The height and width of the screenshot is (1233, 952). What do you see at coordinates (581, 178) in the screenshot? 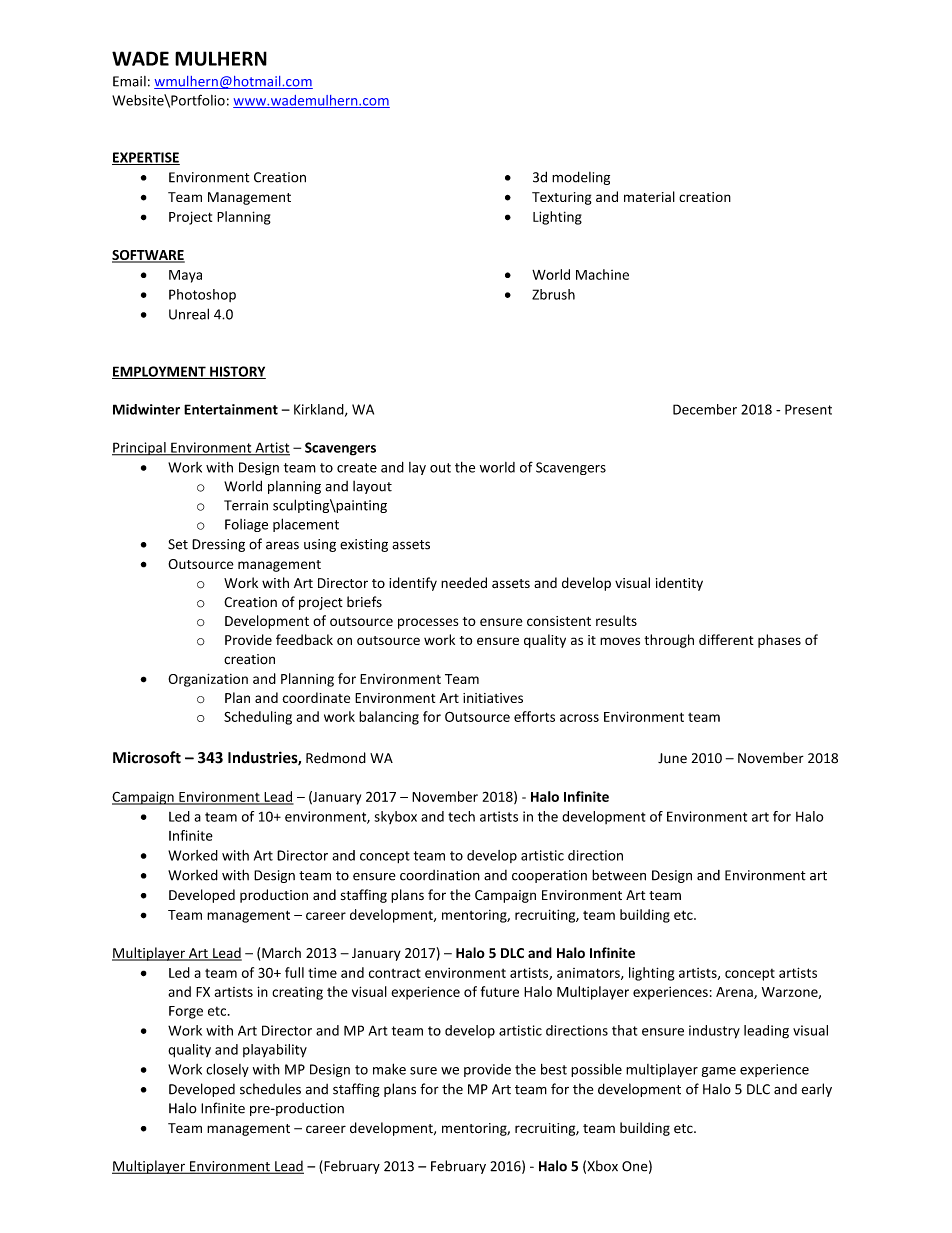
I see `modeling` at bounding box center [581, 178].
